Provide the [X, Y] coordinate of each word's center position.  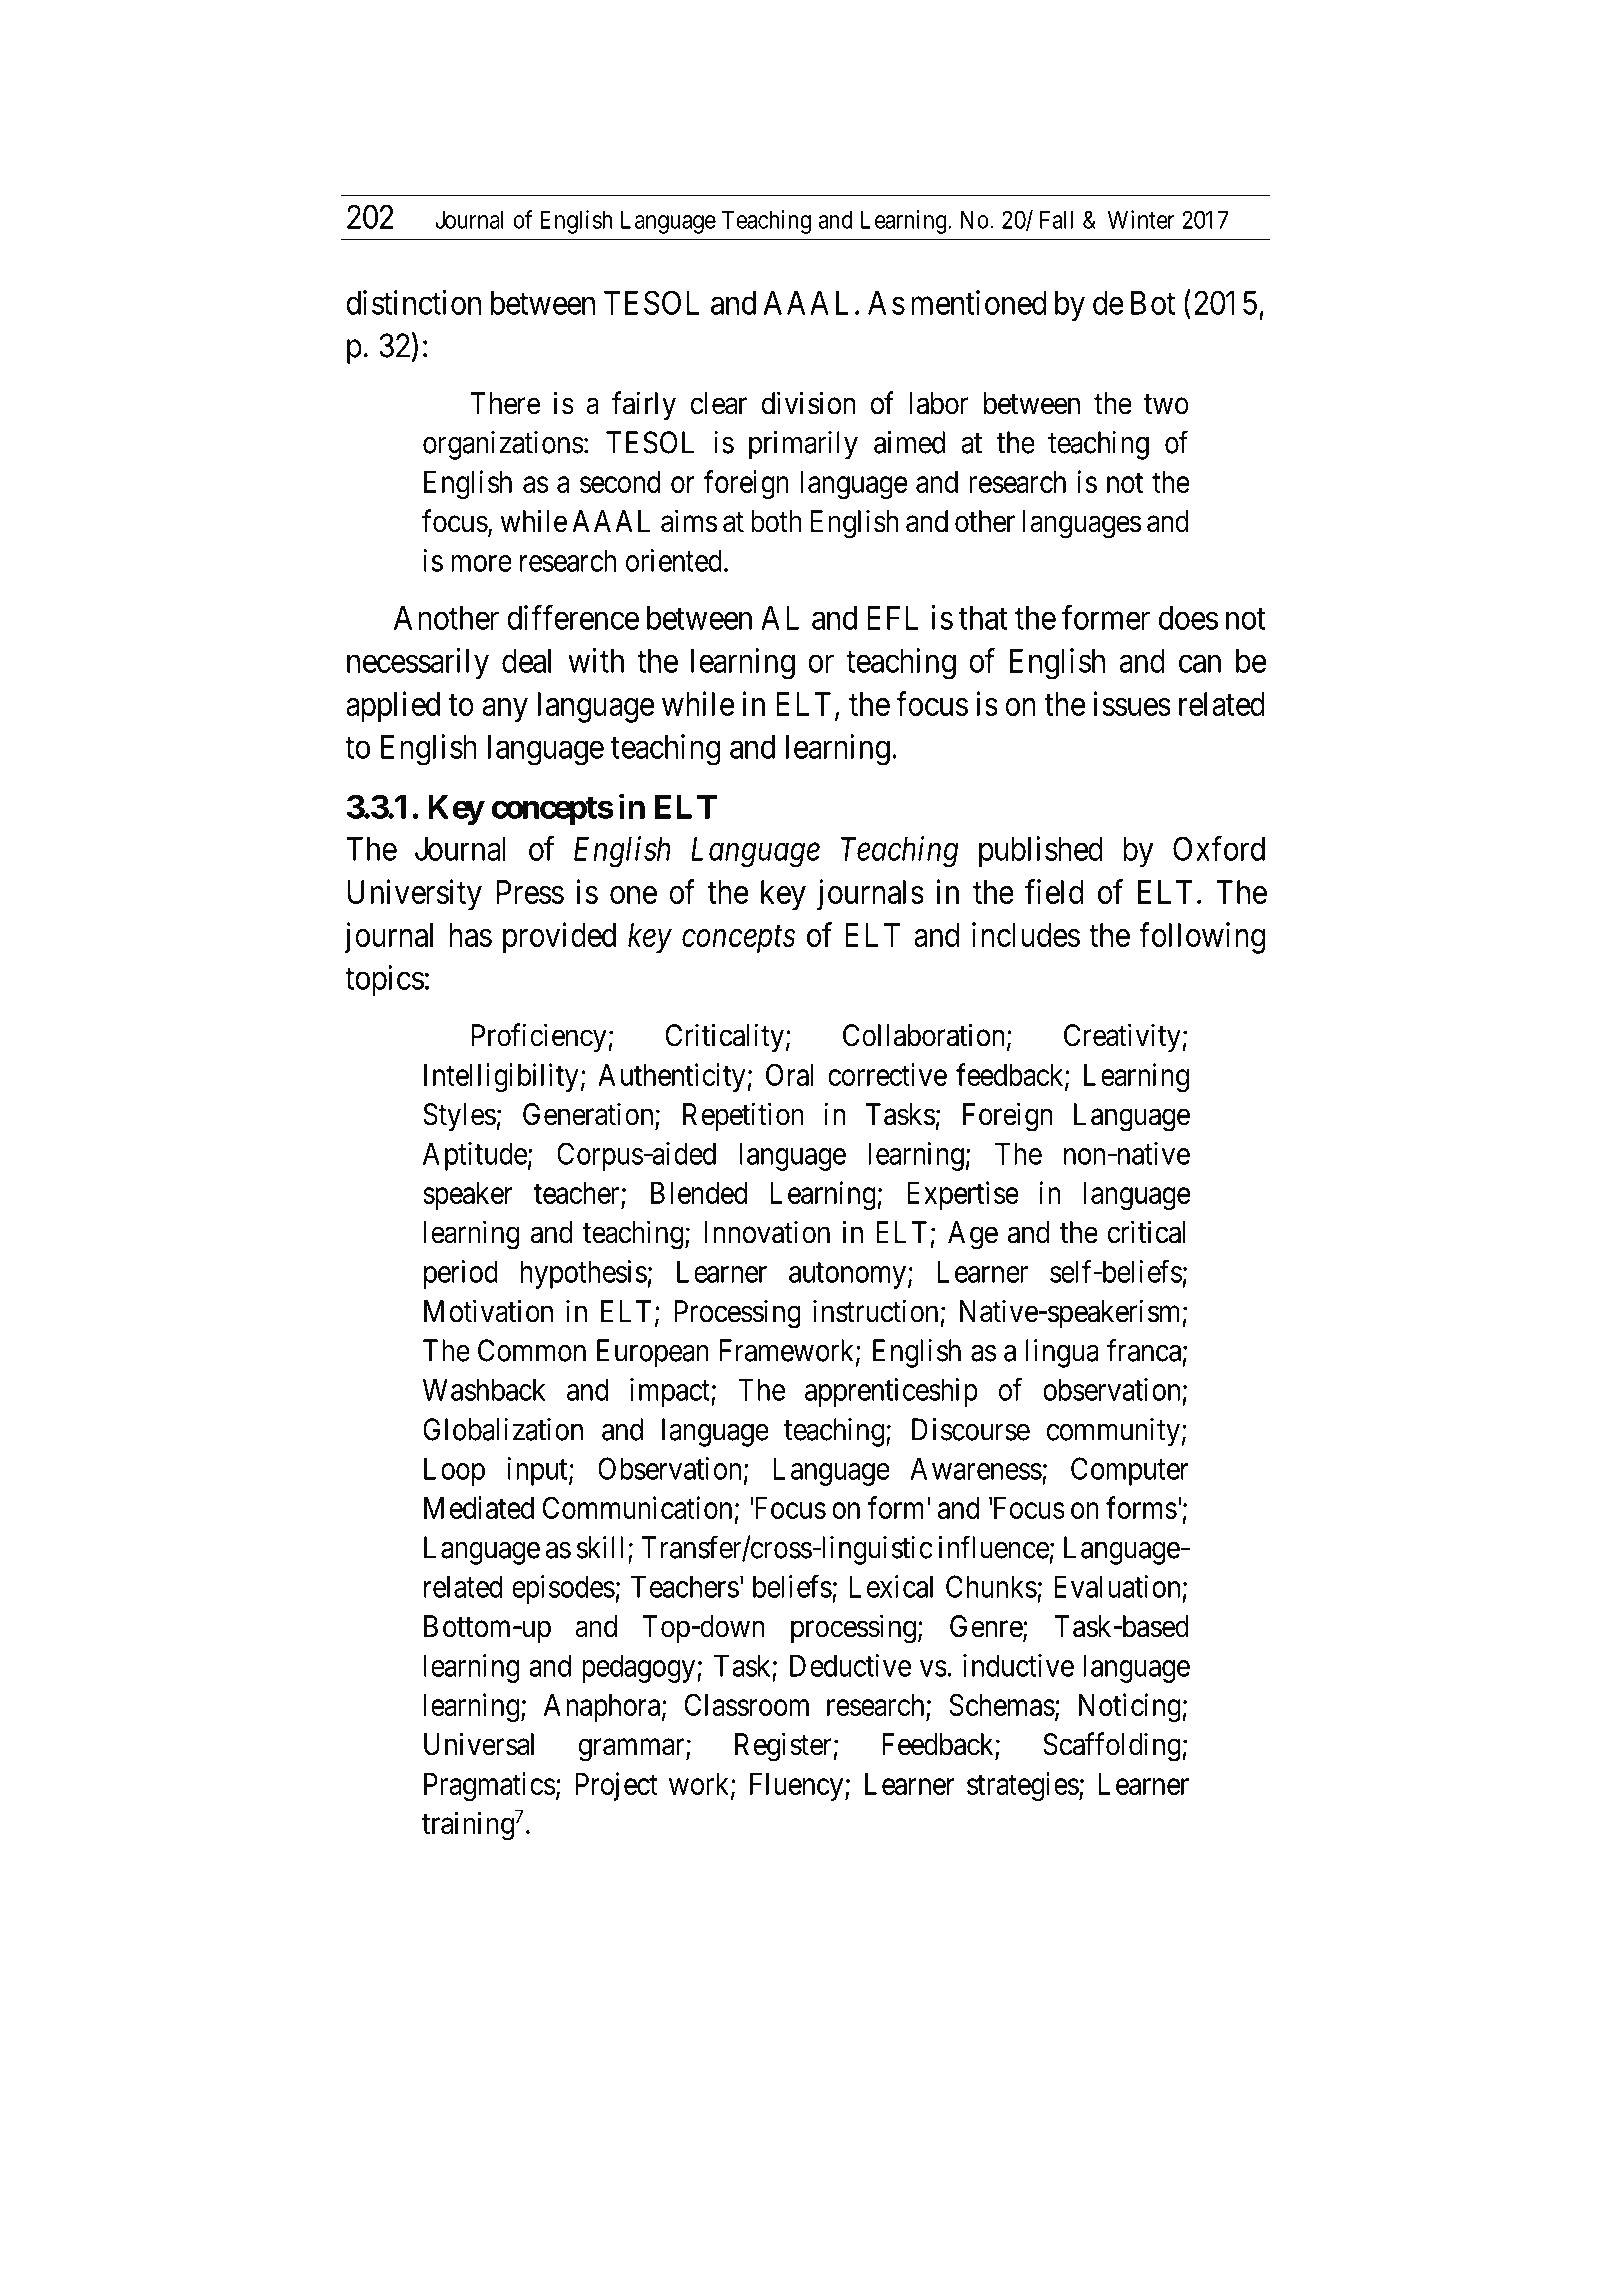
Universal [479, 1744]
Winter [1141, 219]
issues [1132, 703]
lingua [1062, 1353]
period [461, 1274]
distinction [413, 302]
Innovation [767, 1232]
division [808, 403]
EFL [892, 618]
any [505, 710]
